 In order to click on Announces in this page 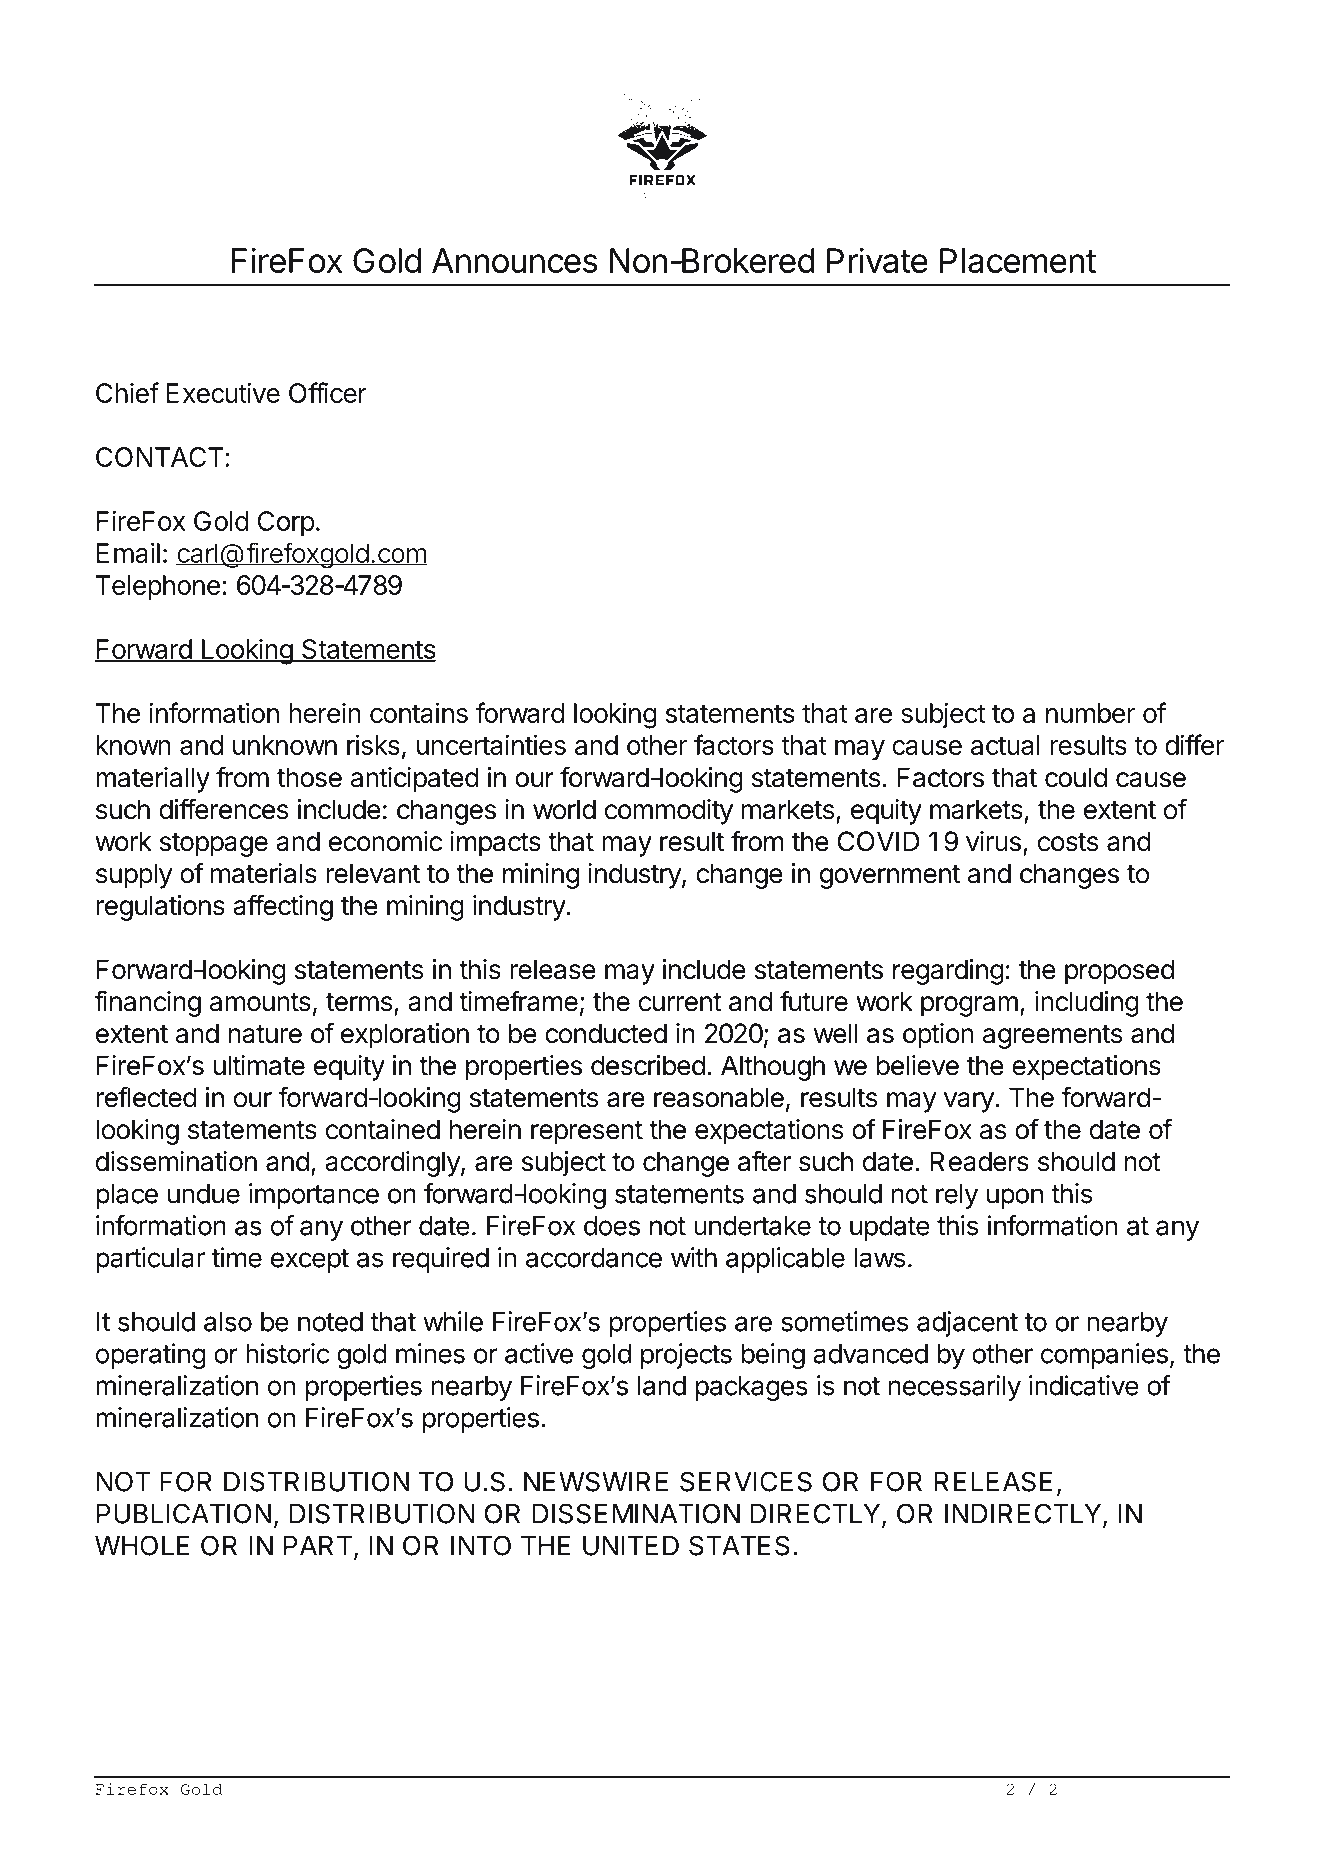, I will do `click(514, 260)`.
